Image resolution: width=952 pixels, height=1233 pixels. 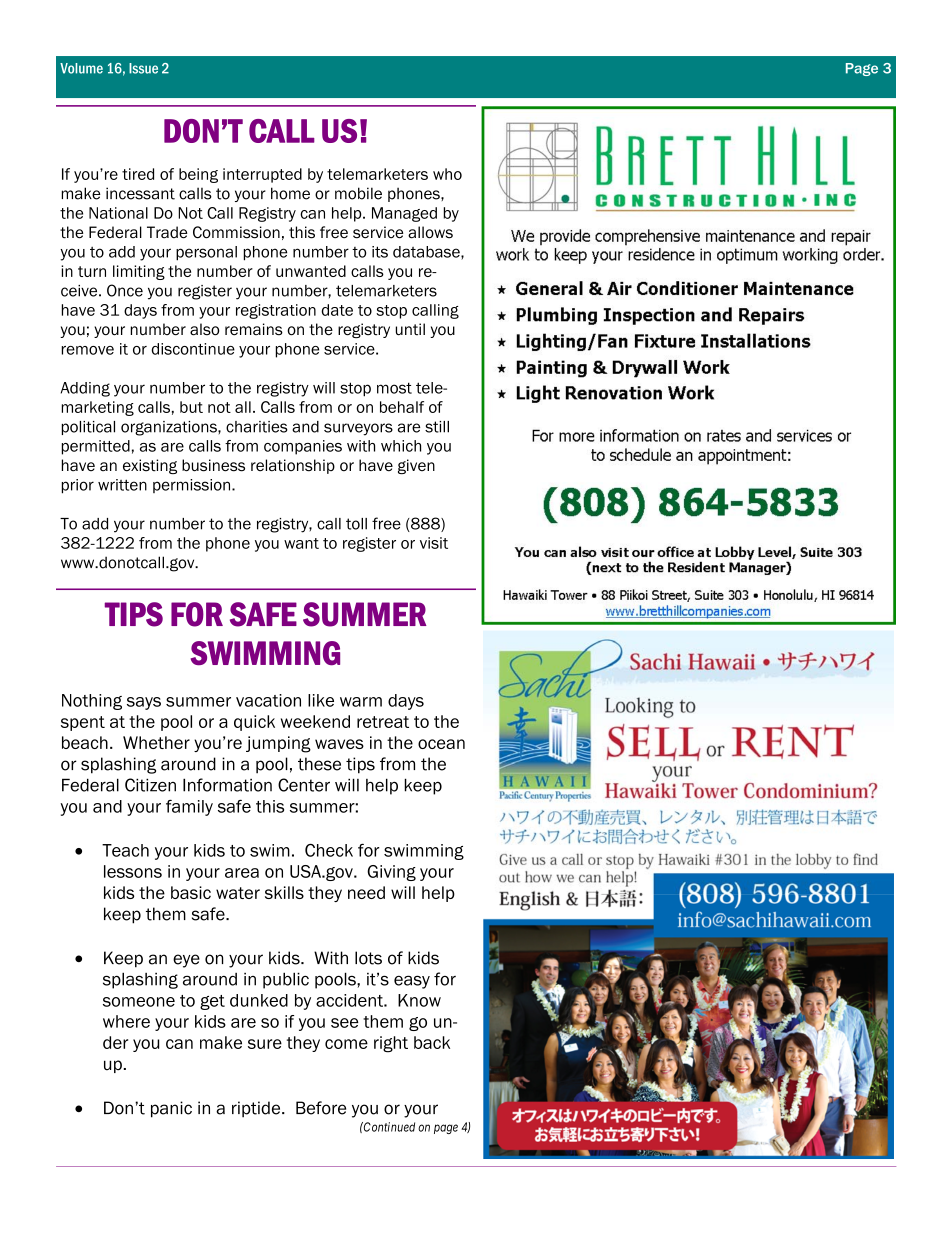 What do you see at coordinates (262, 175) in the screenshot?
I see `interrupted` at bounding box center [262, 175].
